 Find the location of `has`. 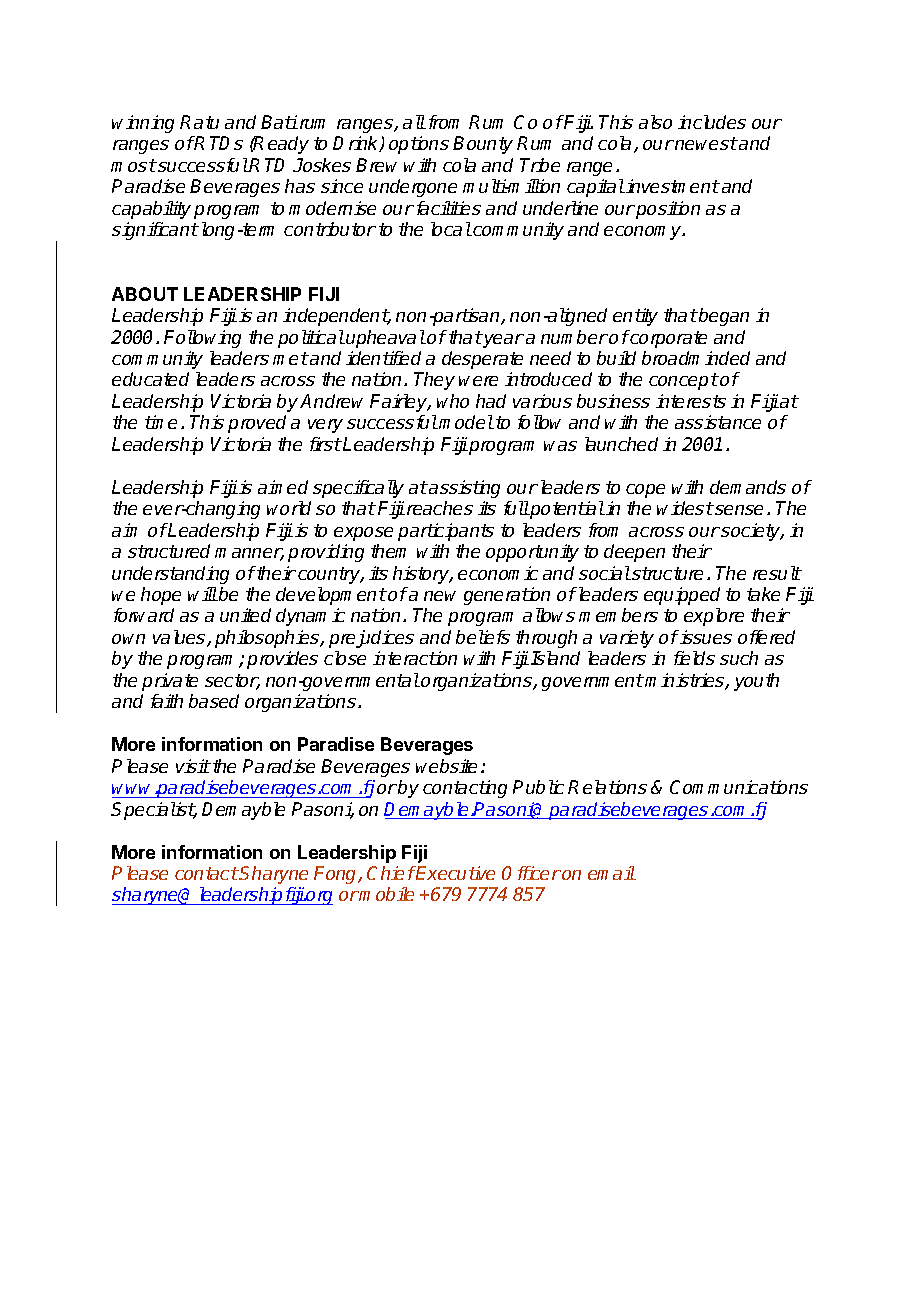

has is located at coordinates (300, 186).
